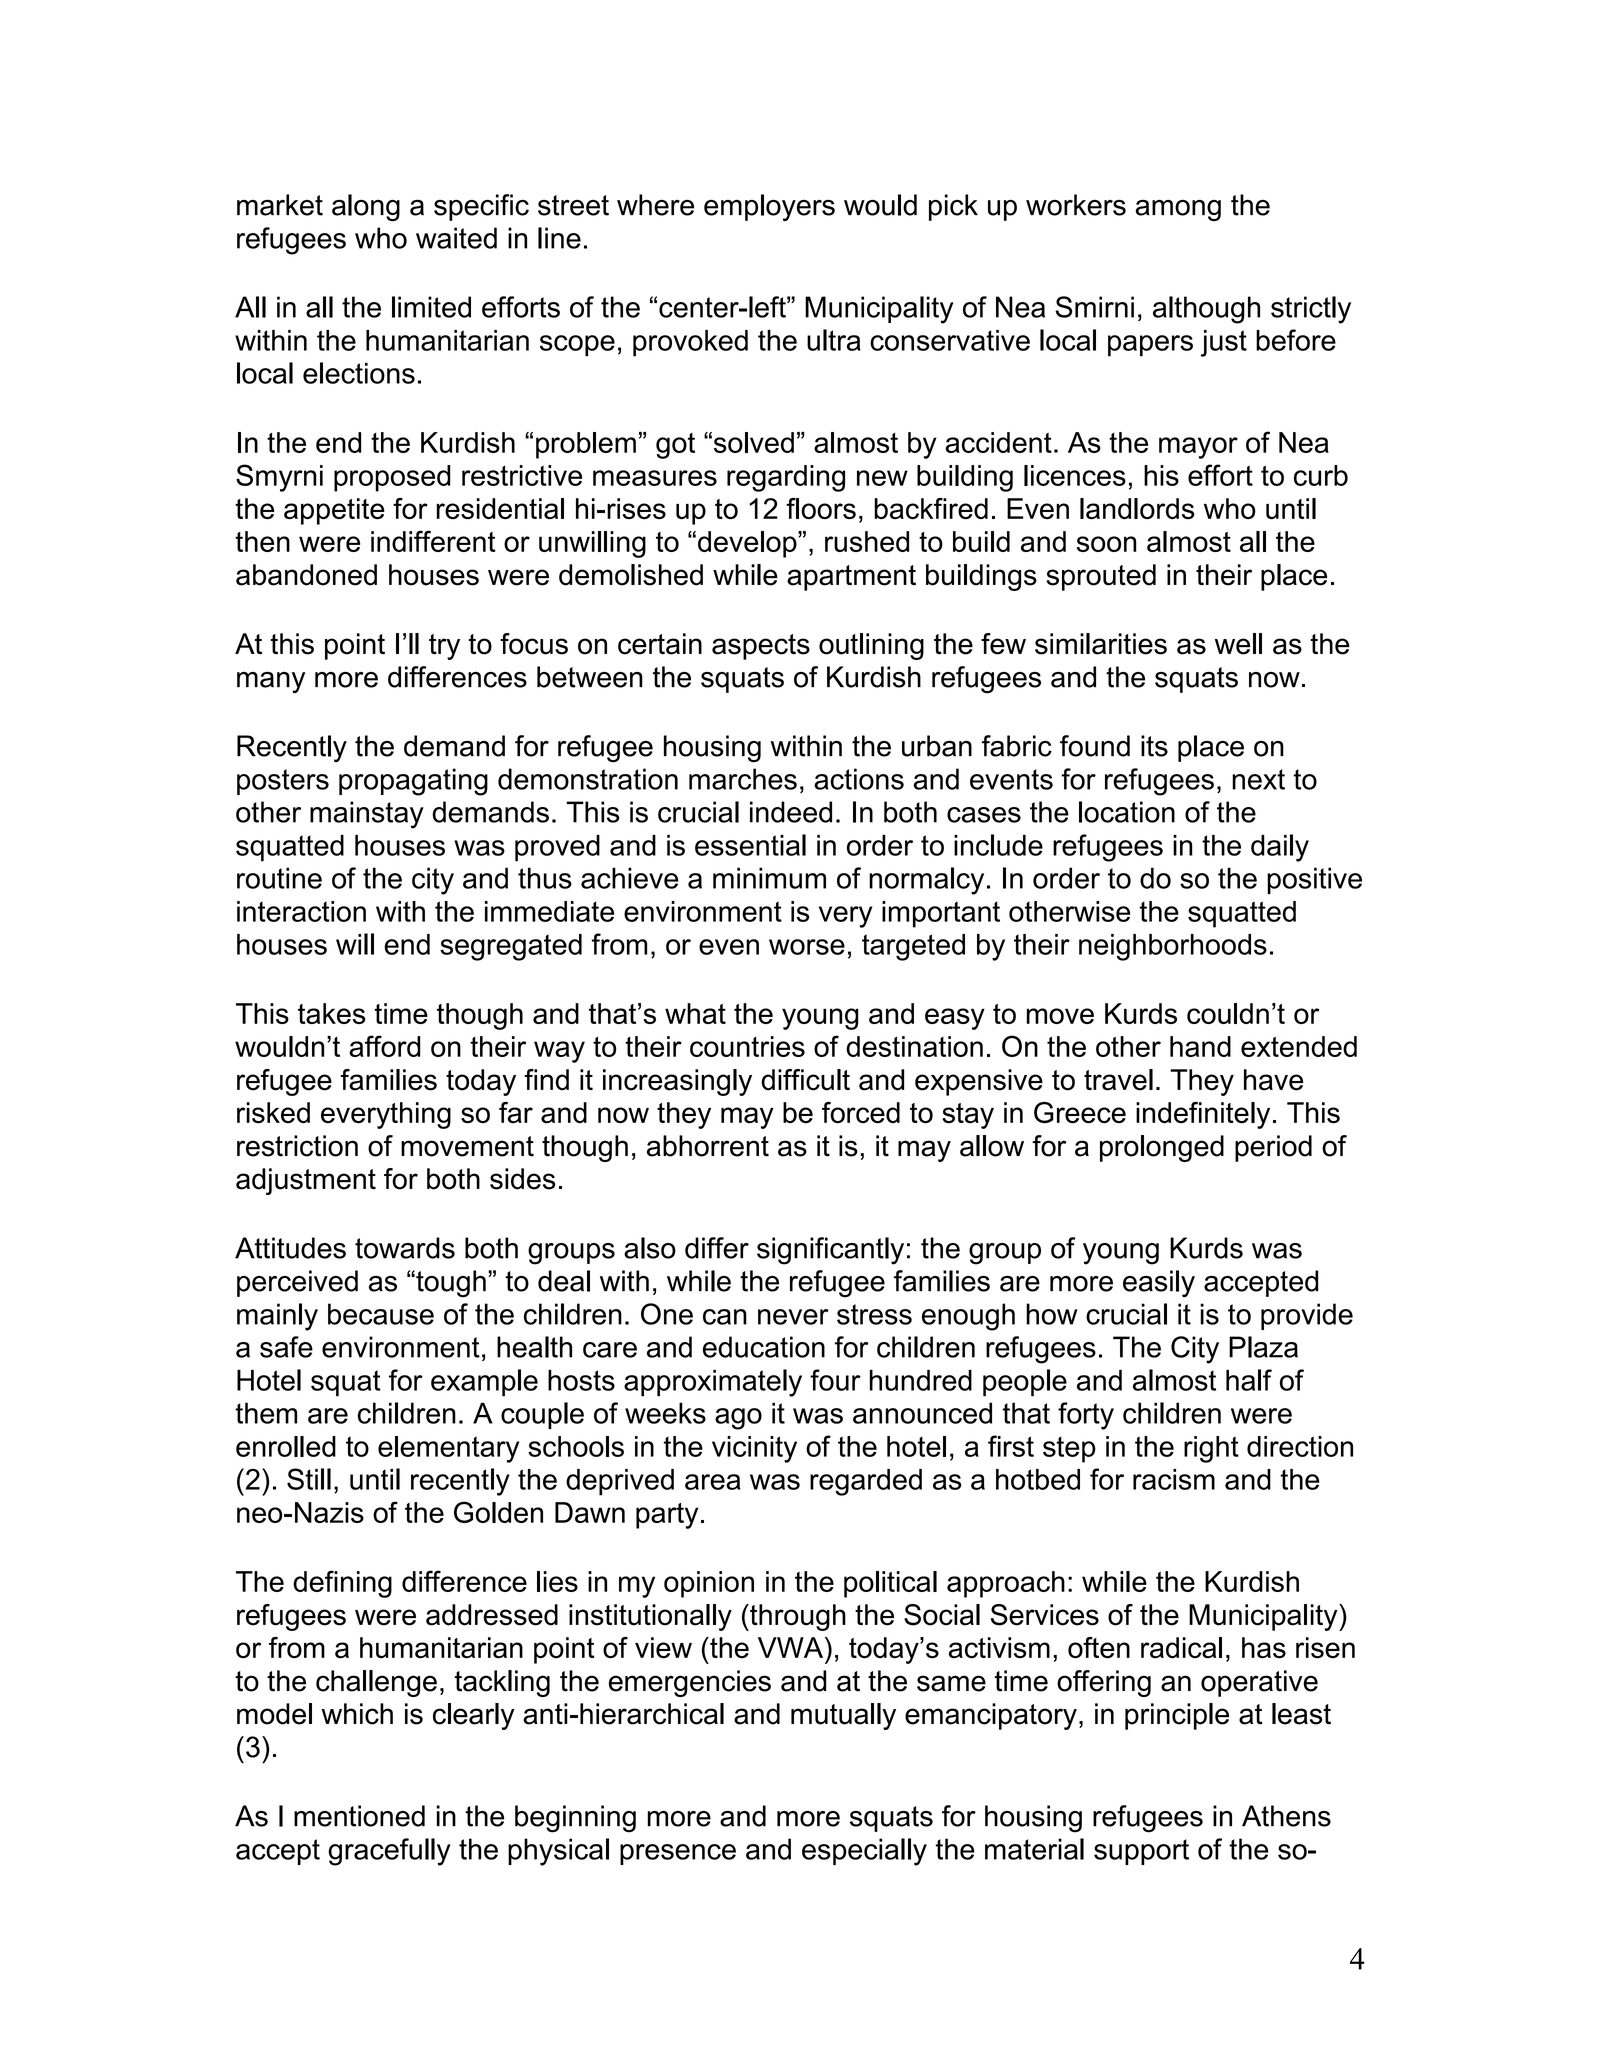 This page has width=1600, height=2070. What do you see at coordinates (366, 207) in the page?
I see `along` at bounding box center [366, 207].
